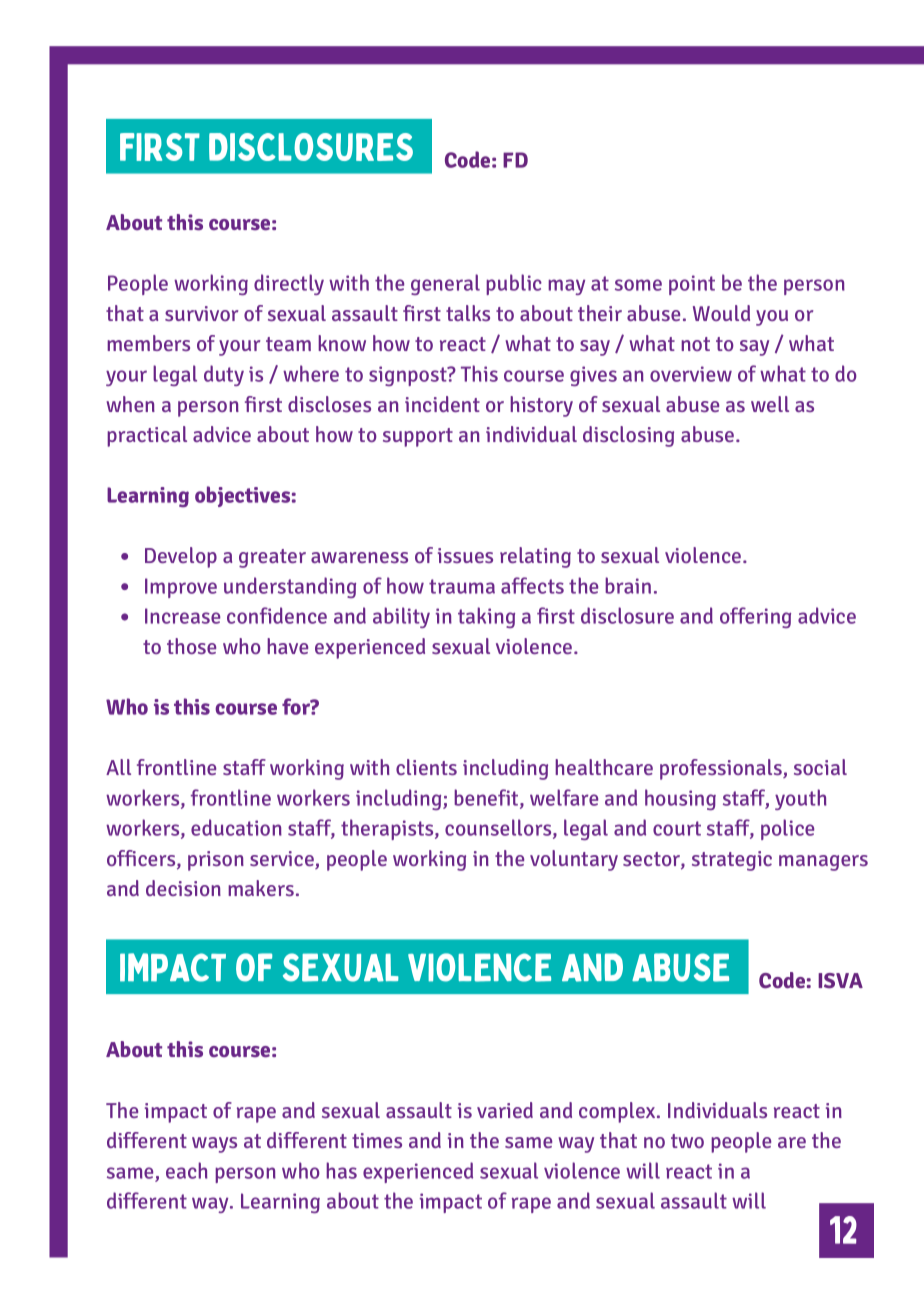 This screenshot has width=924, height=1309. I want to click on talks, so click(468, 313).
